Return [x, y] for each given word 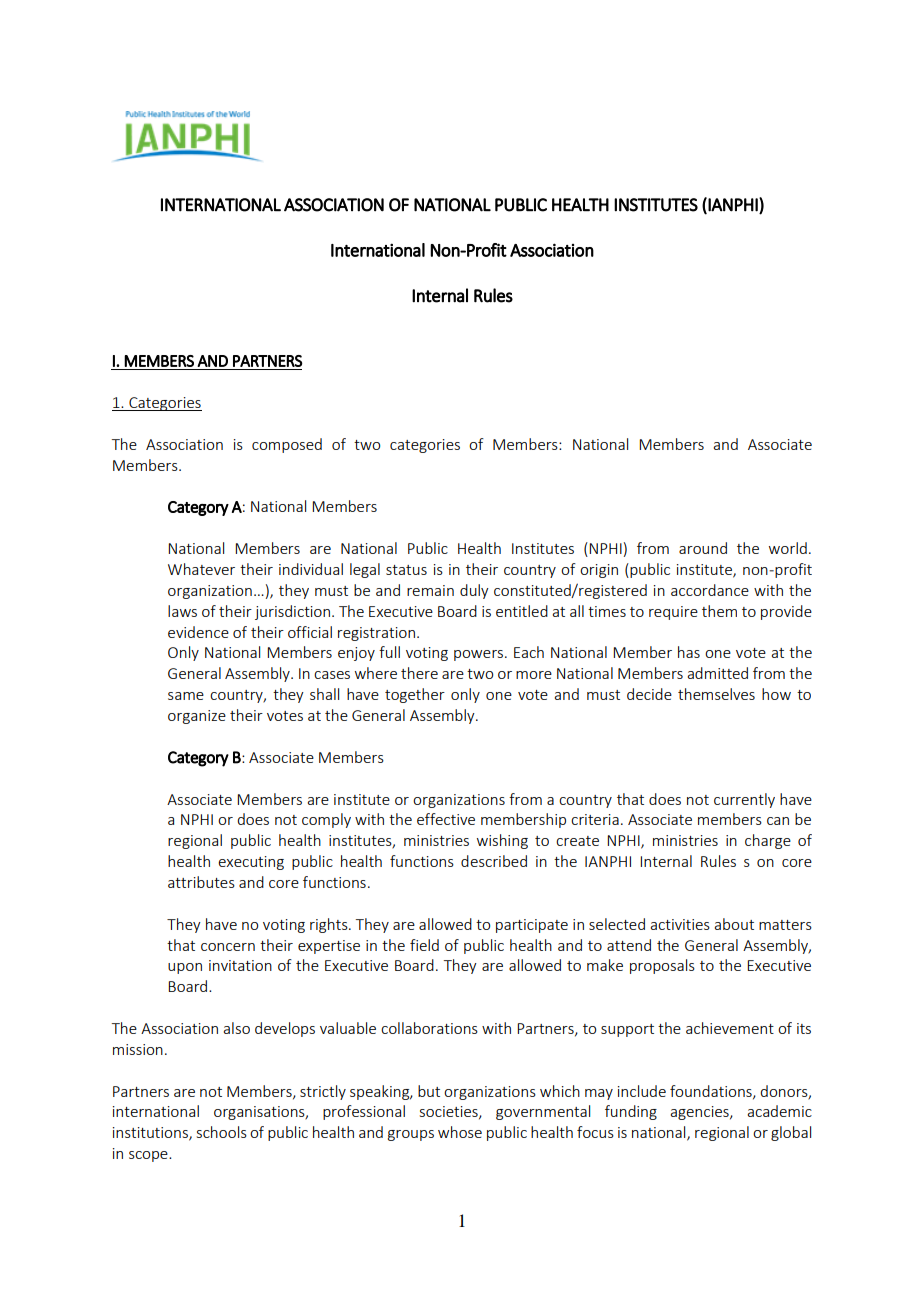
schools [222, 1132]
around [703, 548]
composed [287, 445]
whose [460, 1132]
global [791, 1133]
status [406, 570]
